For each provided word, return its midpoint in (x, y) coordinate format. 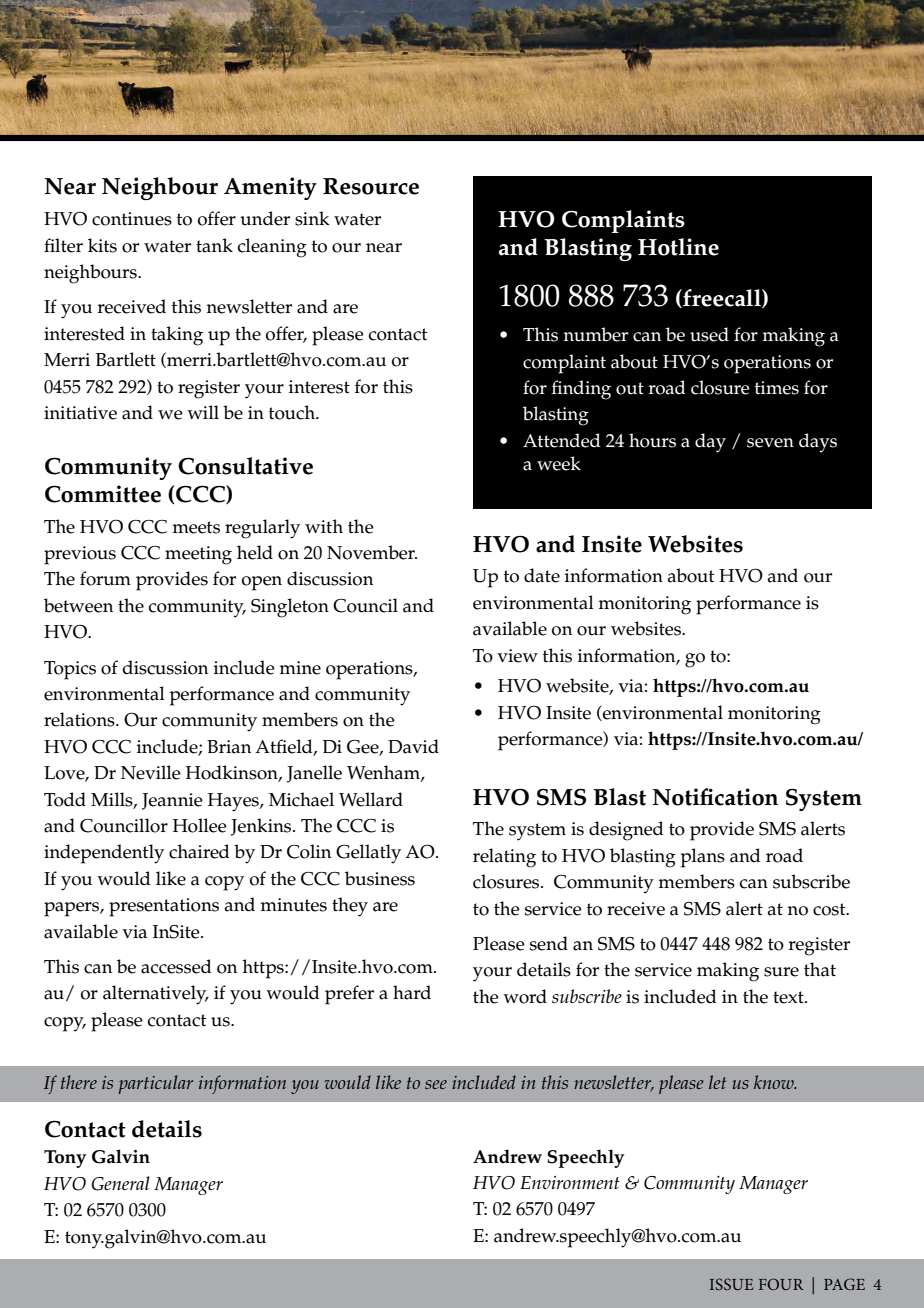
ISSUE (731, 1284)
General (121, 1183)
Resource (371, 186)
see (436, 1084)
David (413, 746)
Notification (715, 797)
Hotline (678, 247)
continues (132, 219)
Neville (151, 772)
